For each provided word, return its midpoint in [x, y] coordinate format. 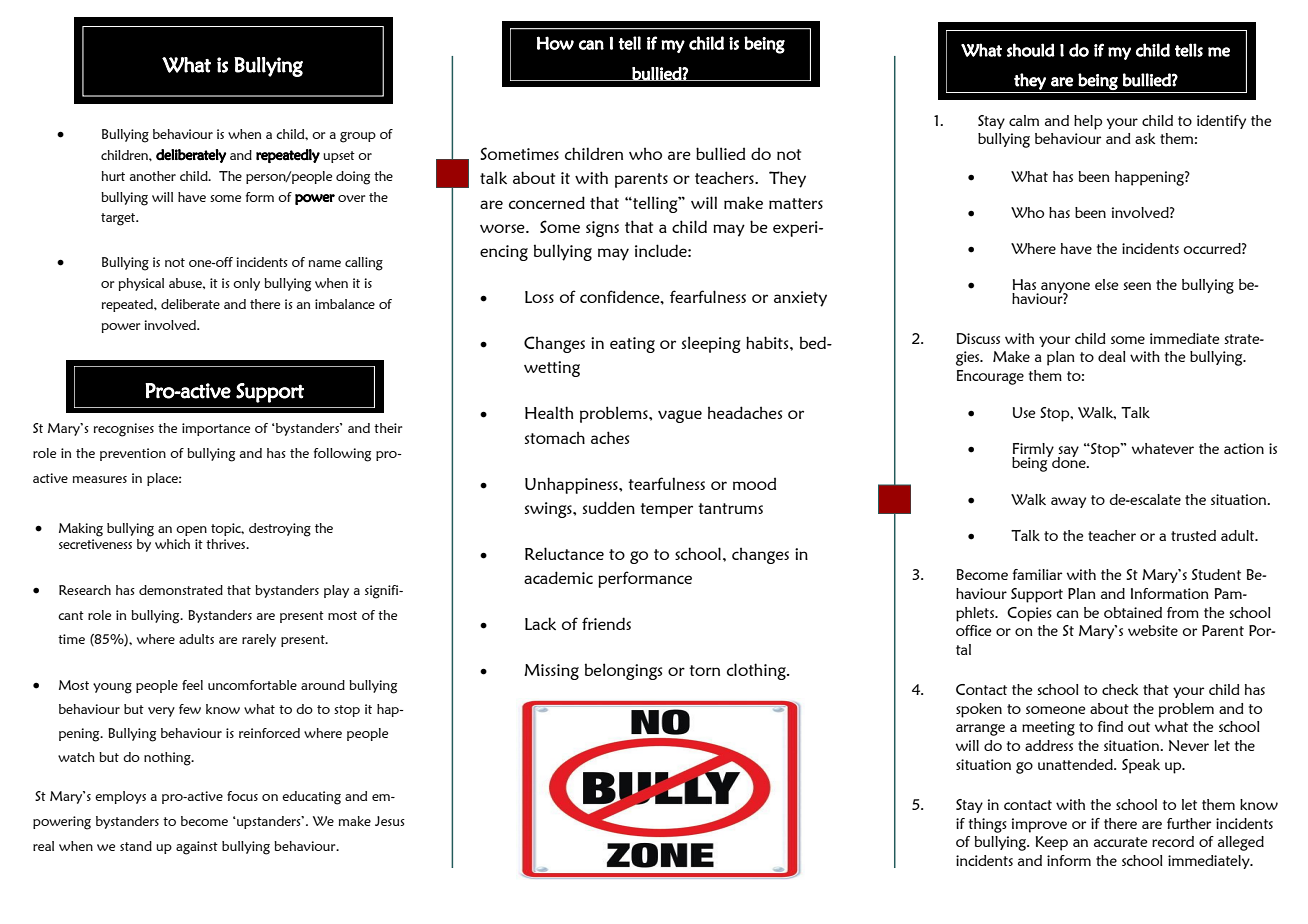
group [358, 137]
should [1031, 50]
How [555, 43]
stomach [555, 437]
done [1070, 461]
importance [216, 429]
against [197, 848]
